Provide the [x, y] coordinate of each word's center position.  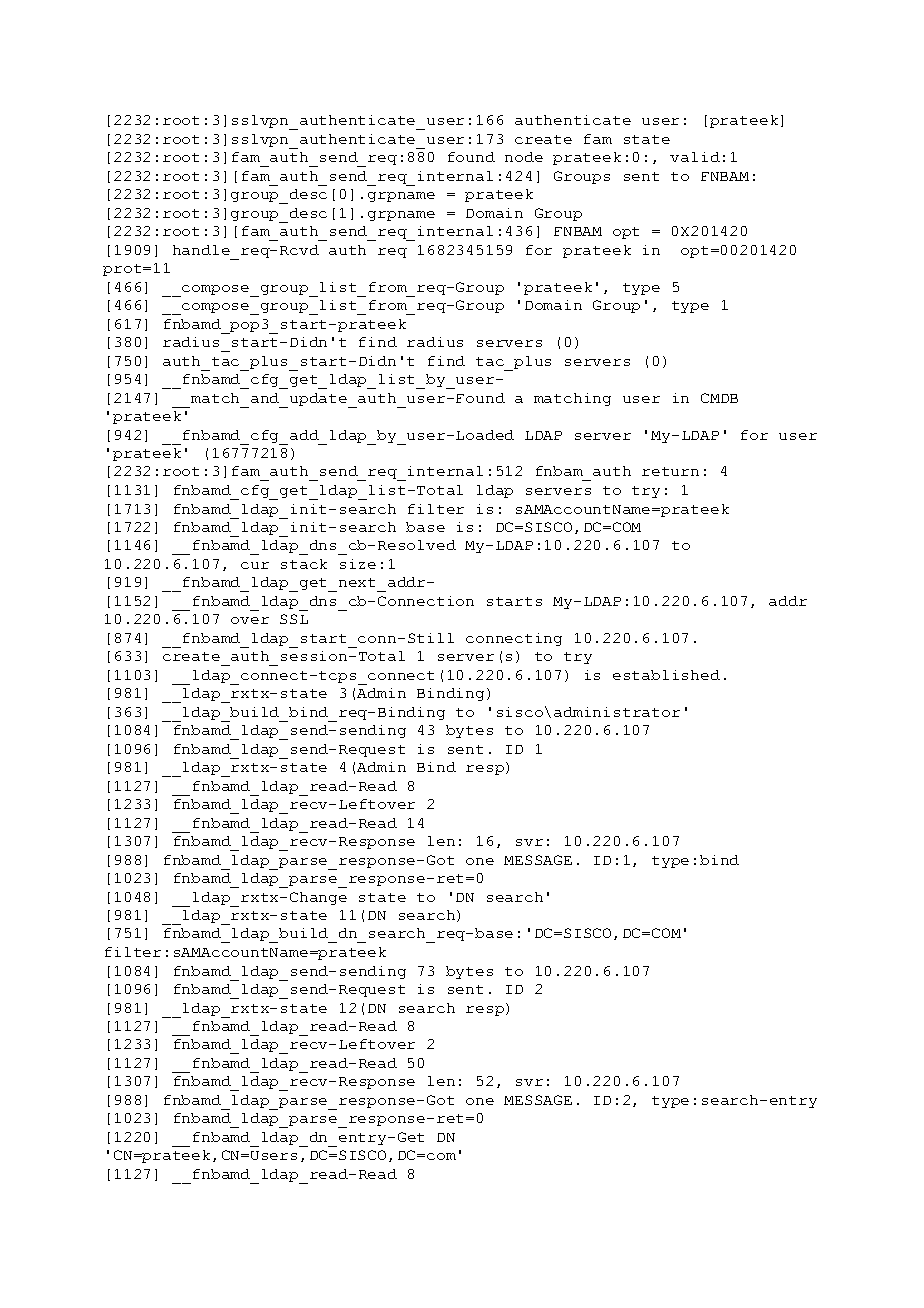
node [524, 157]
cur [255, 565]
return [670, 471]
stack [304, 564]
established [666, 675]
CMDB [719, 398]
